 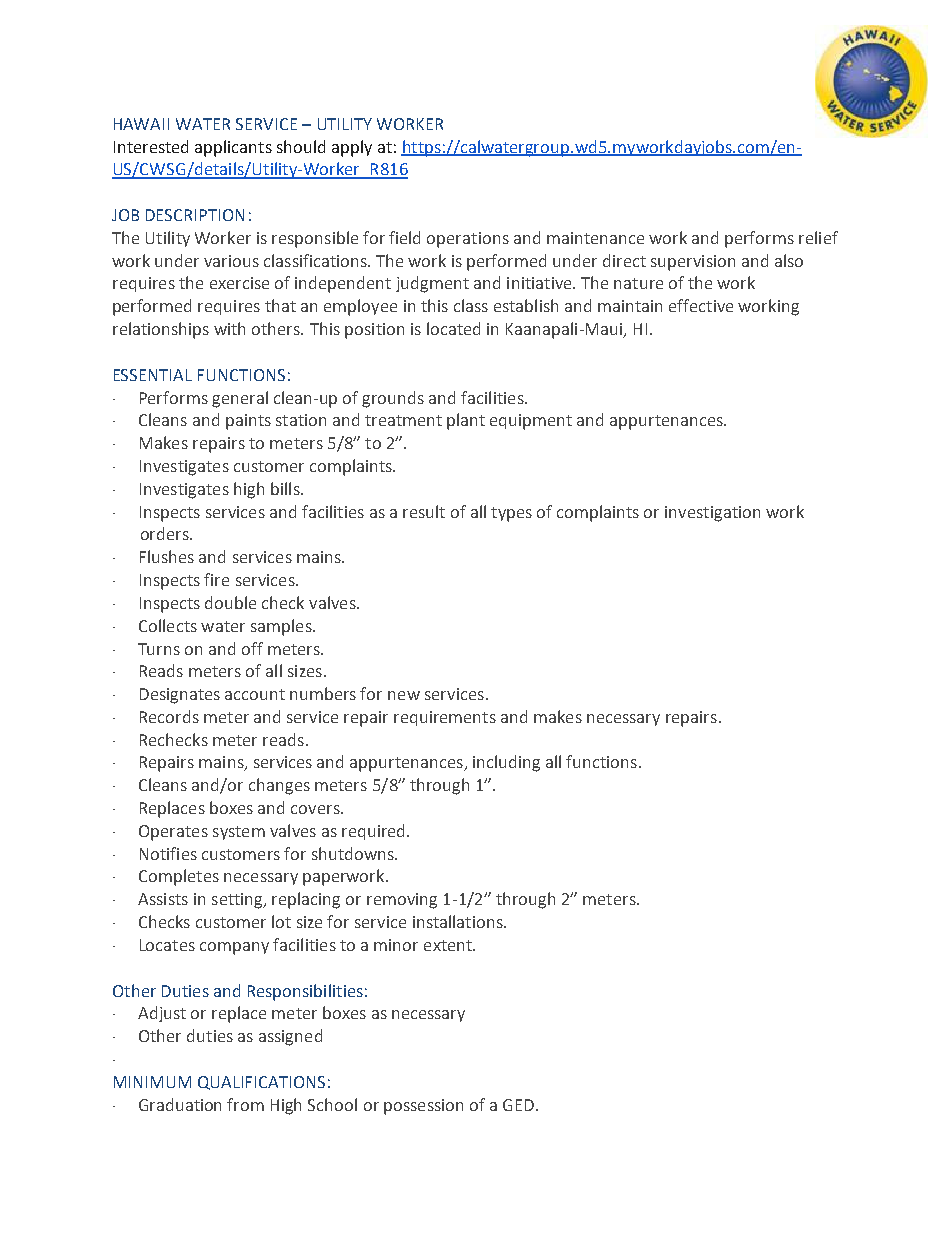 I want to click on operations, so click(x=468, y=240).
